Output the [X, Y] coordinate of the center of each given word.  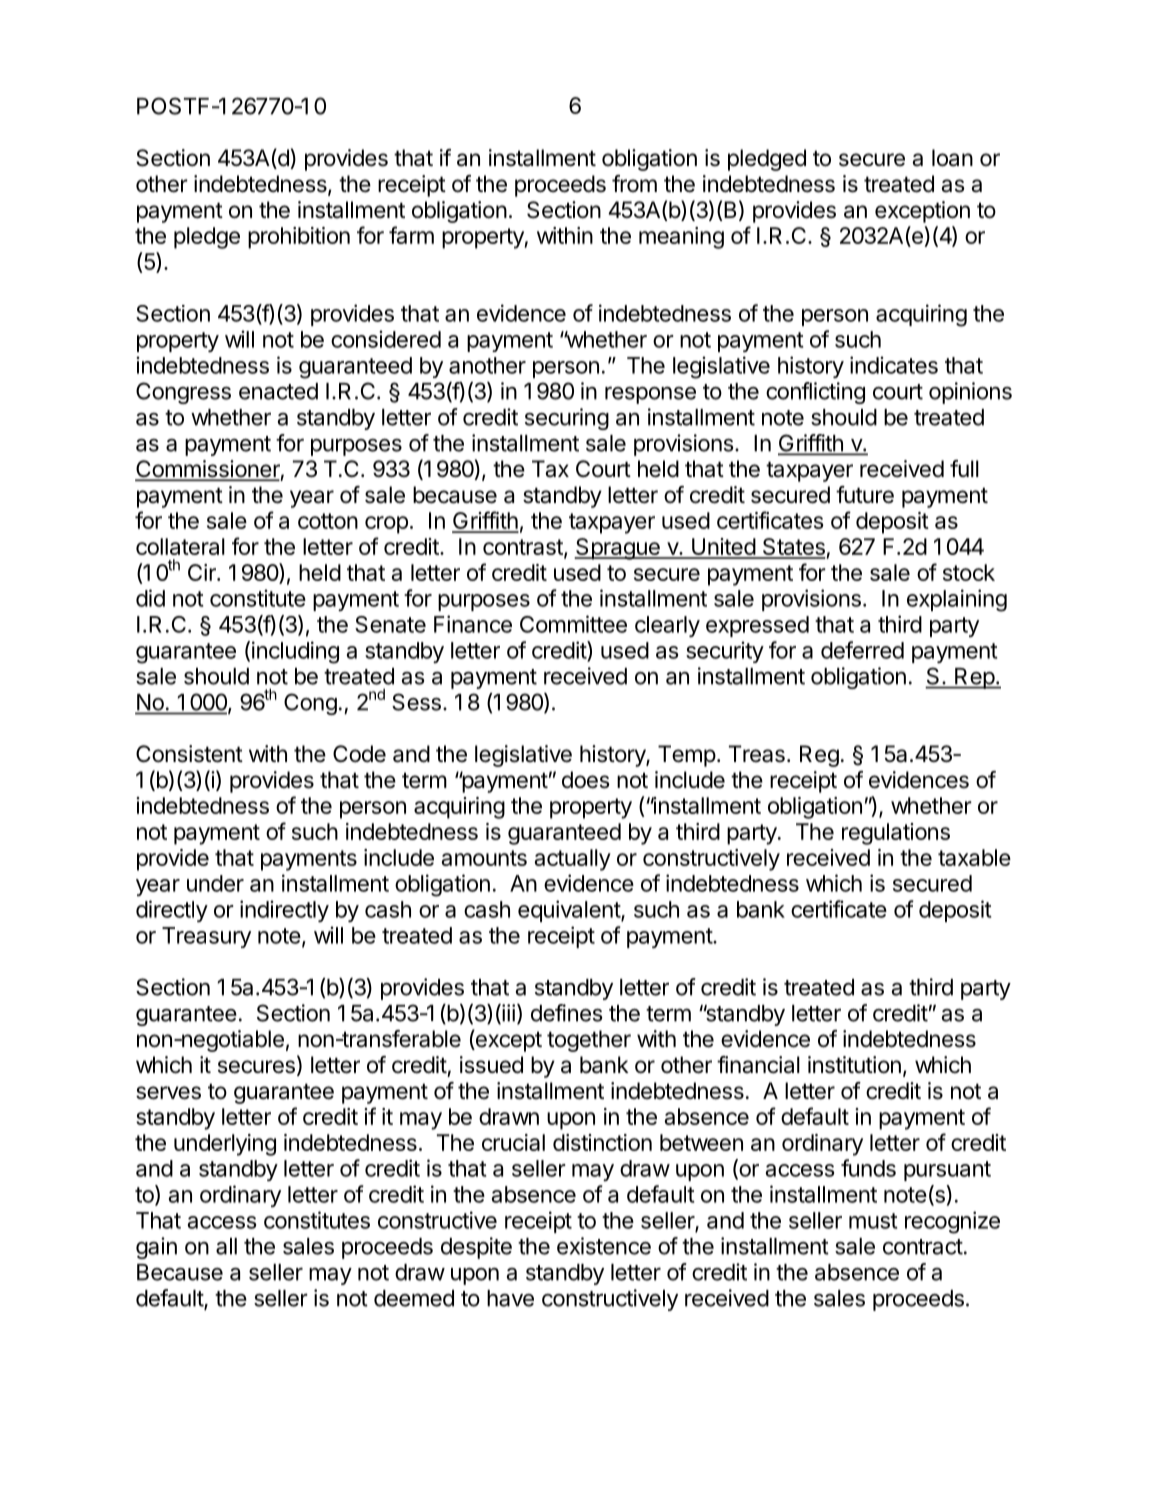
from [634, 183]
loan [952, 158]
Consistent [189, 754]
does [586, 780]
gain [156, 1248]
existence [604, 1246]
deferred [862, 650]
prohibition [299, 238]
